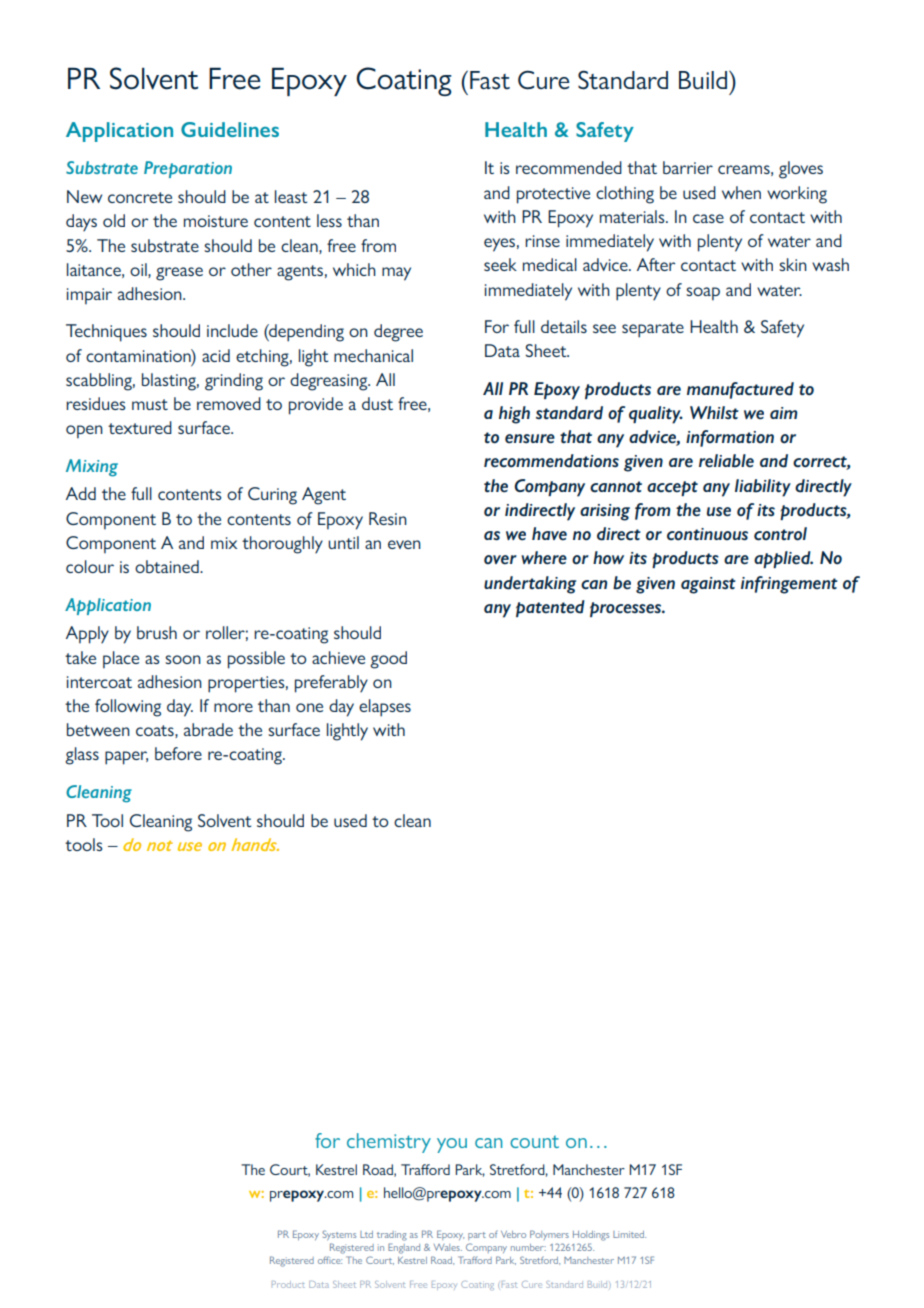 Image resolution: width=924 pixels, height=1308 pixels. Describe the element at coordinates (708, 585) in the image. I see `against` at that location.
